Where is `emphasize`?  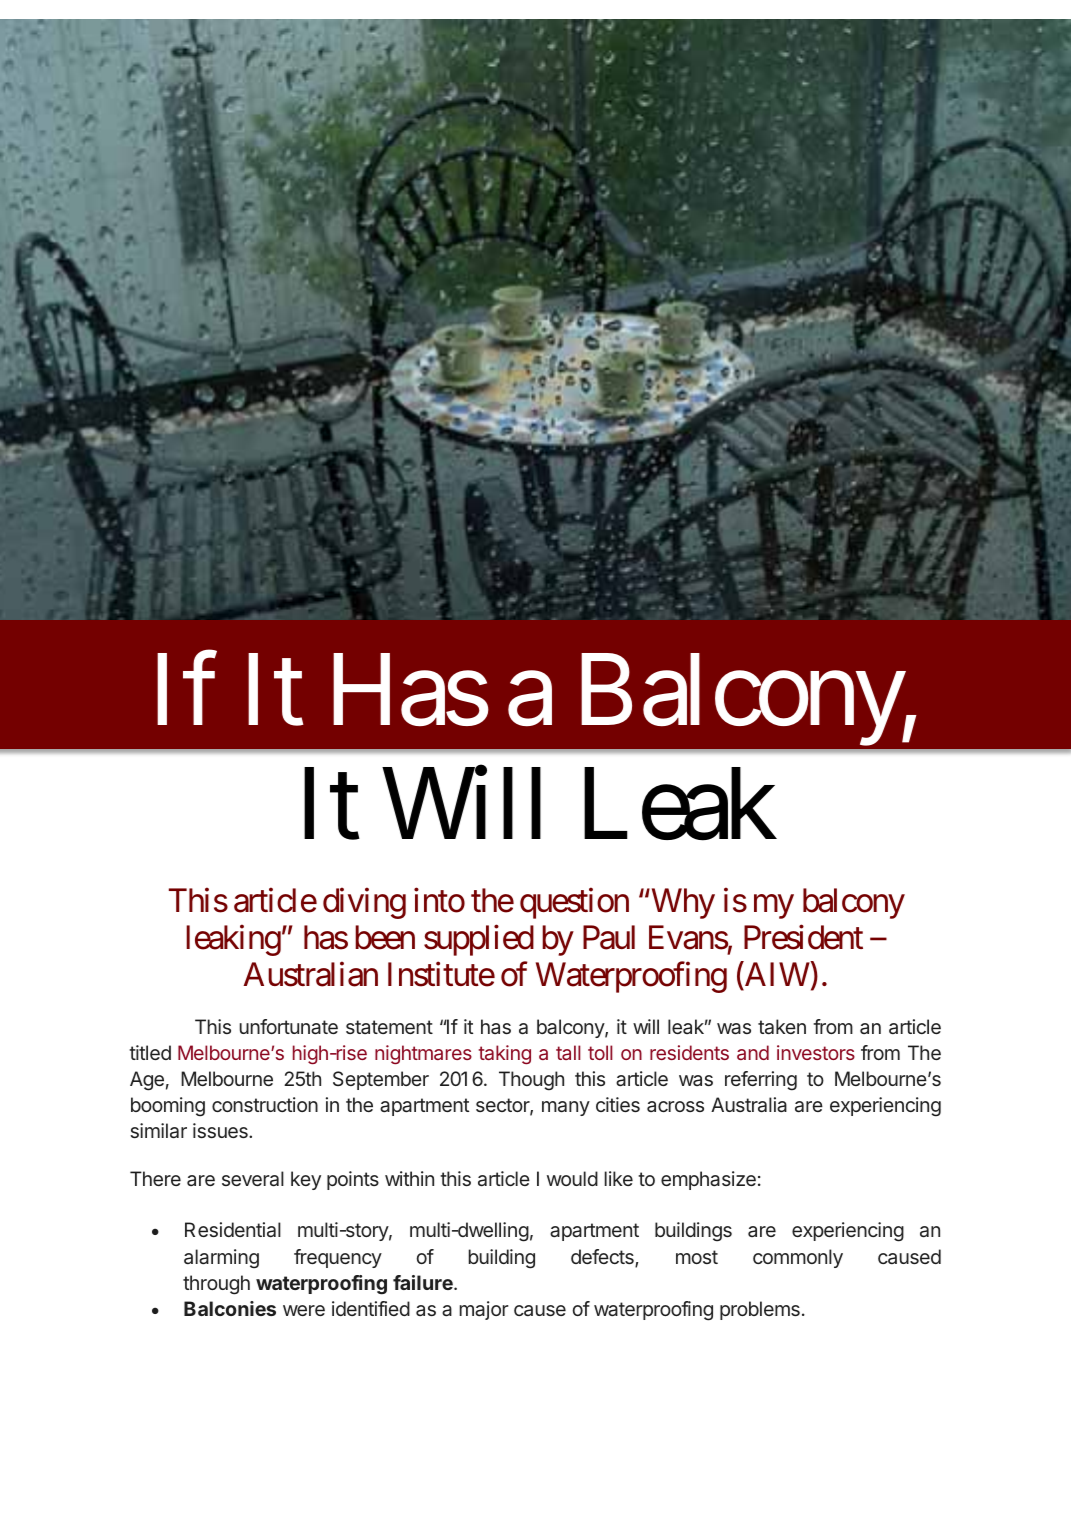
emphasize is located at coordinates (708, 1180).
